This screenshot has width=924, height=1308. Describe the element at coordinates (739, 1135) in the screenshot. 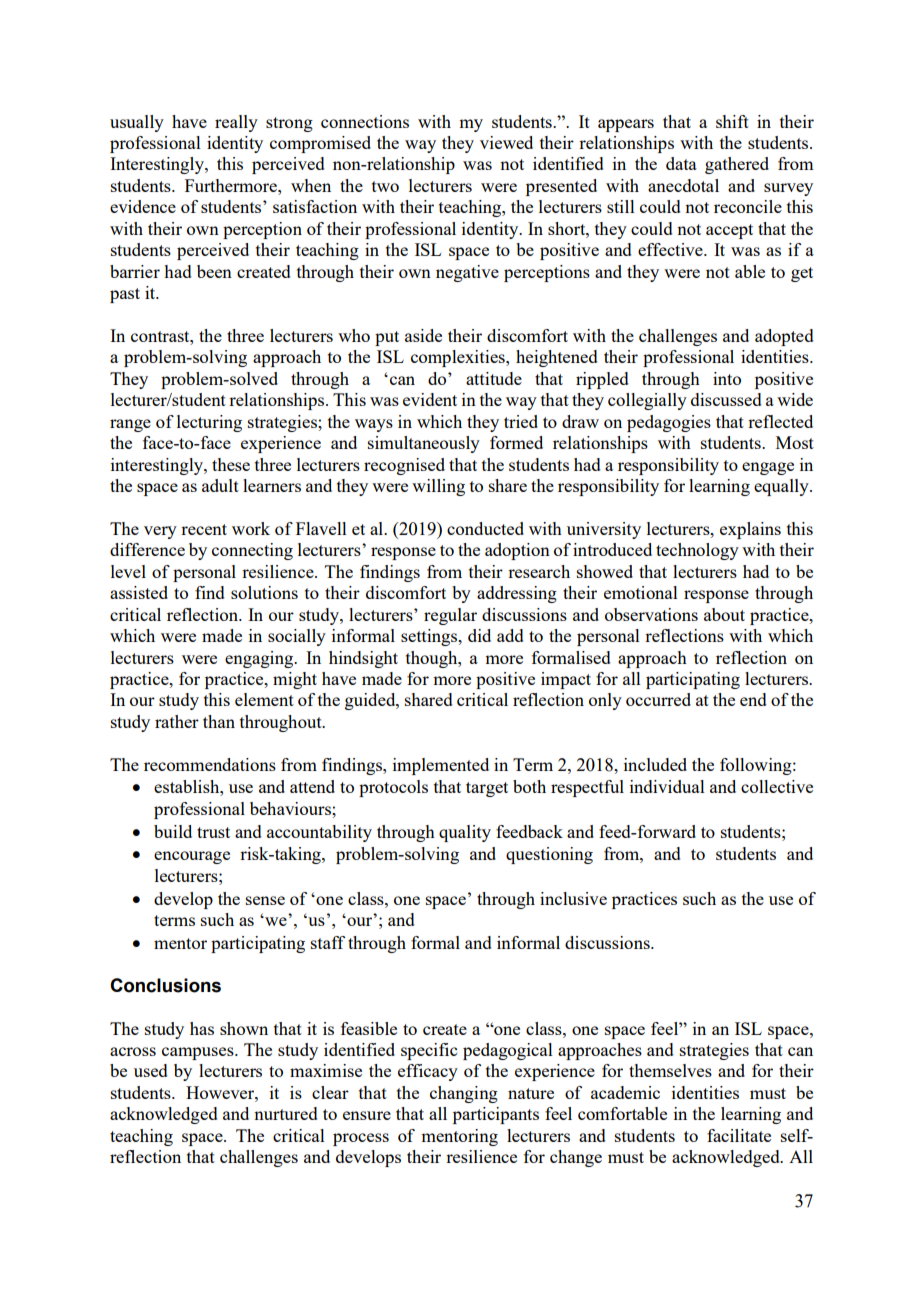

I see `facilitate` at that location.
